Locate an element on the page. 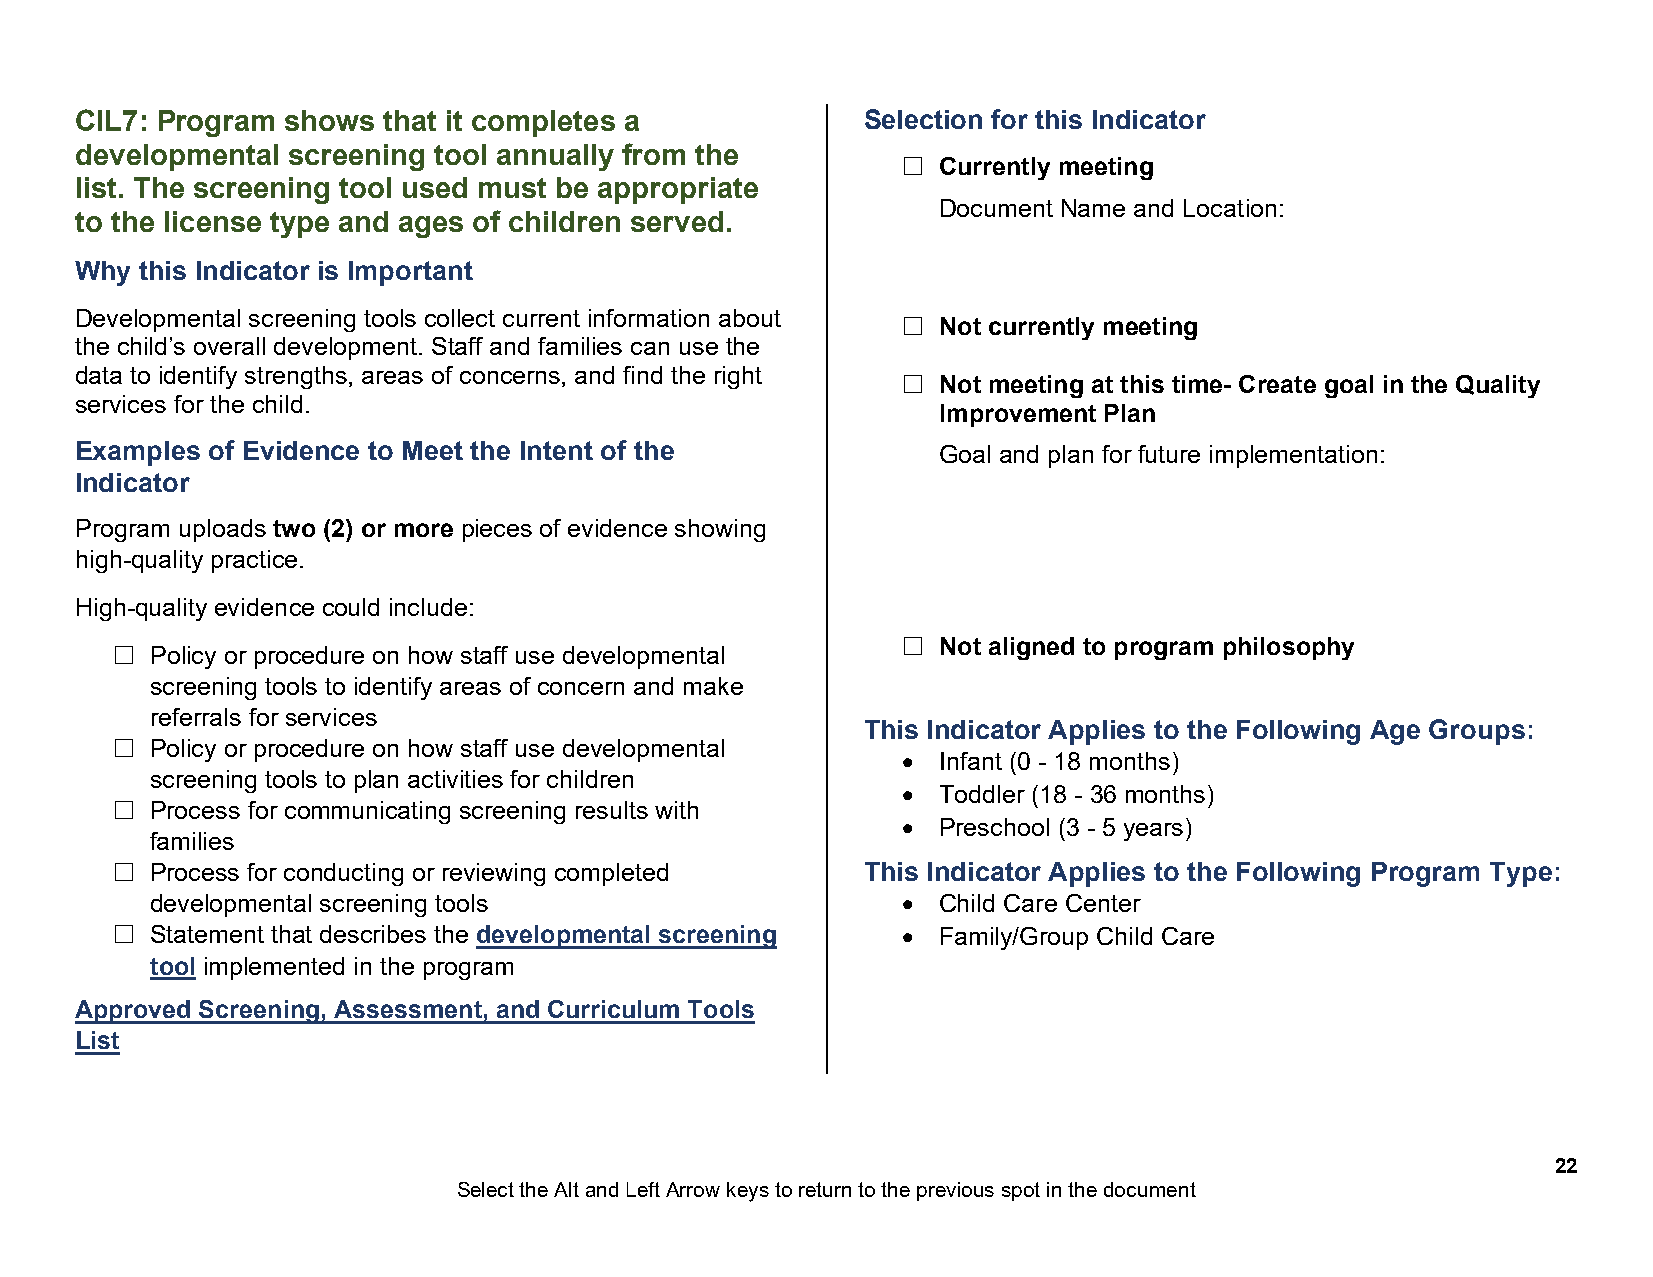 The image size is (1653, 1277). Alt is located at coordinates (566, 1189).
